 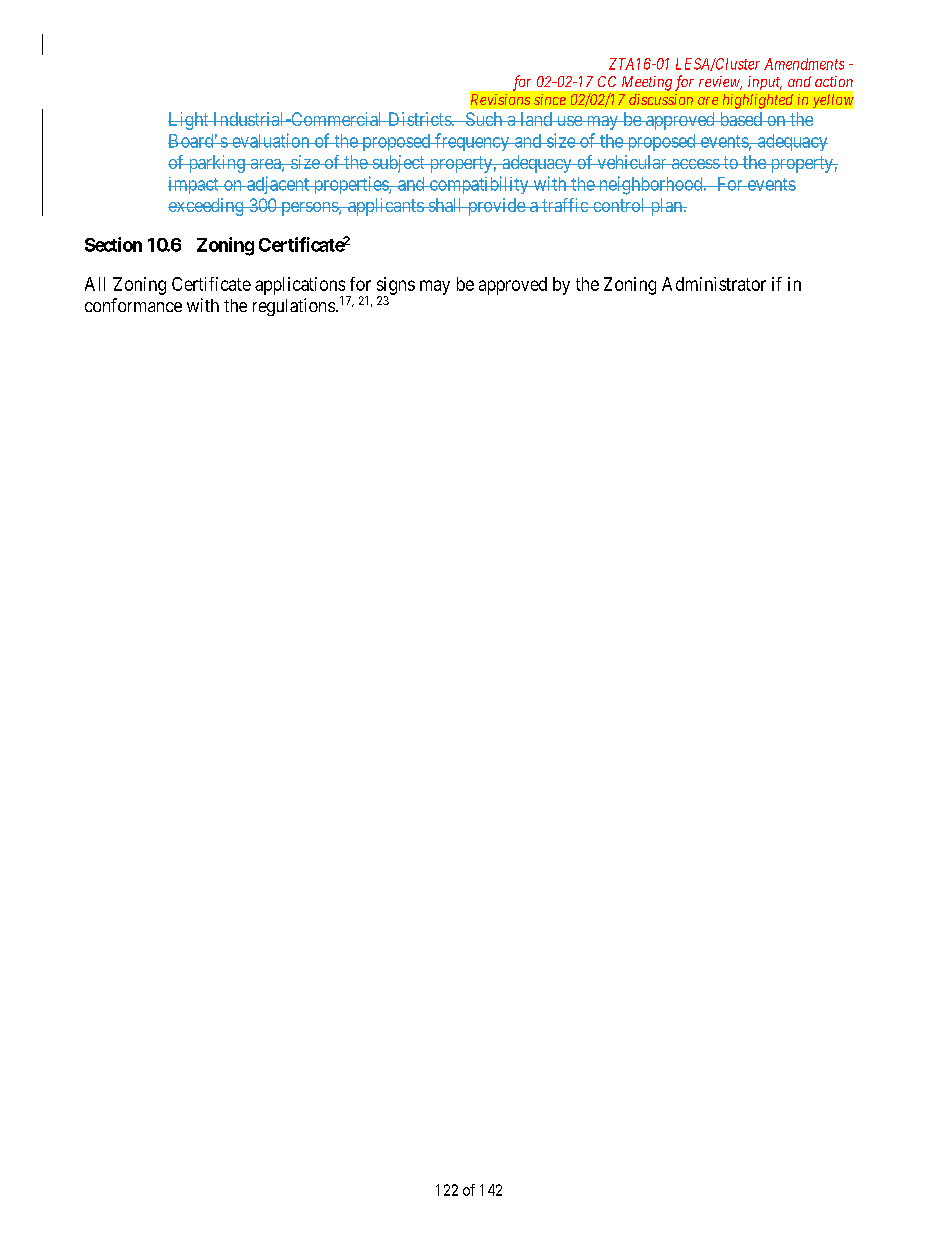 I want to click on access, so click(x=695, y=164).
